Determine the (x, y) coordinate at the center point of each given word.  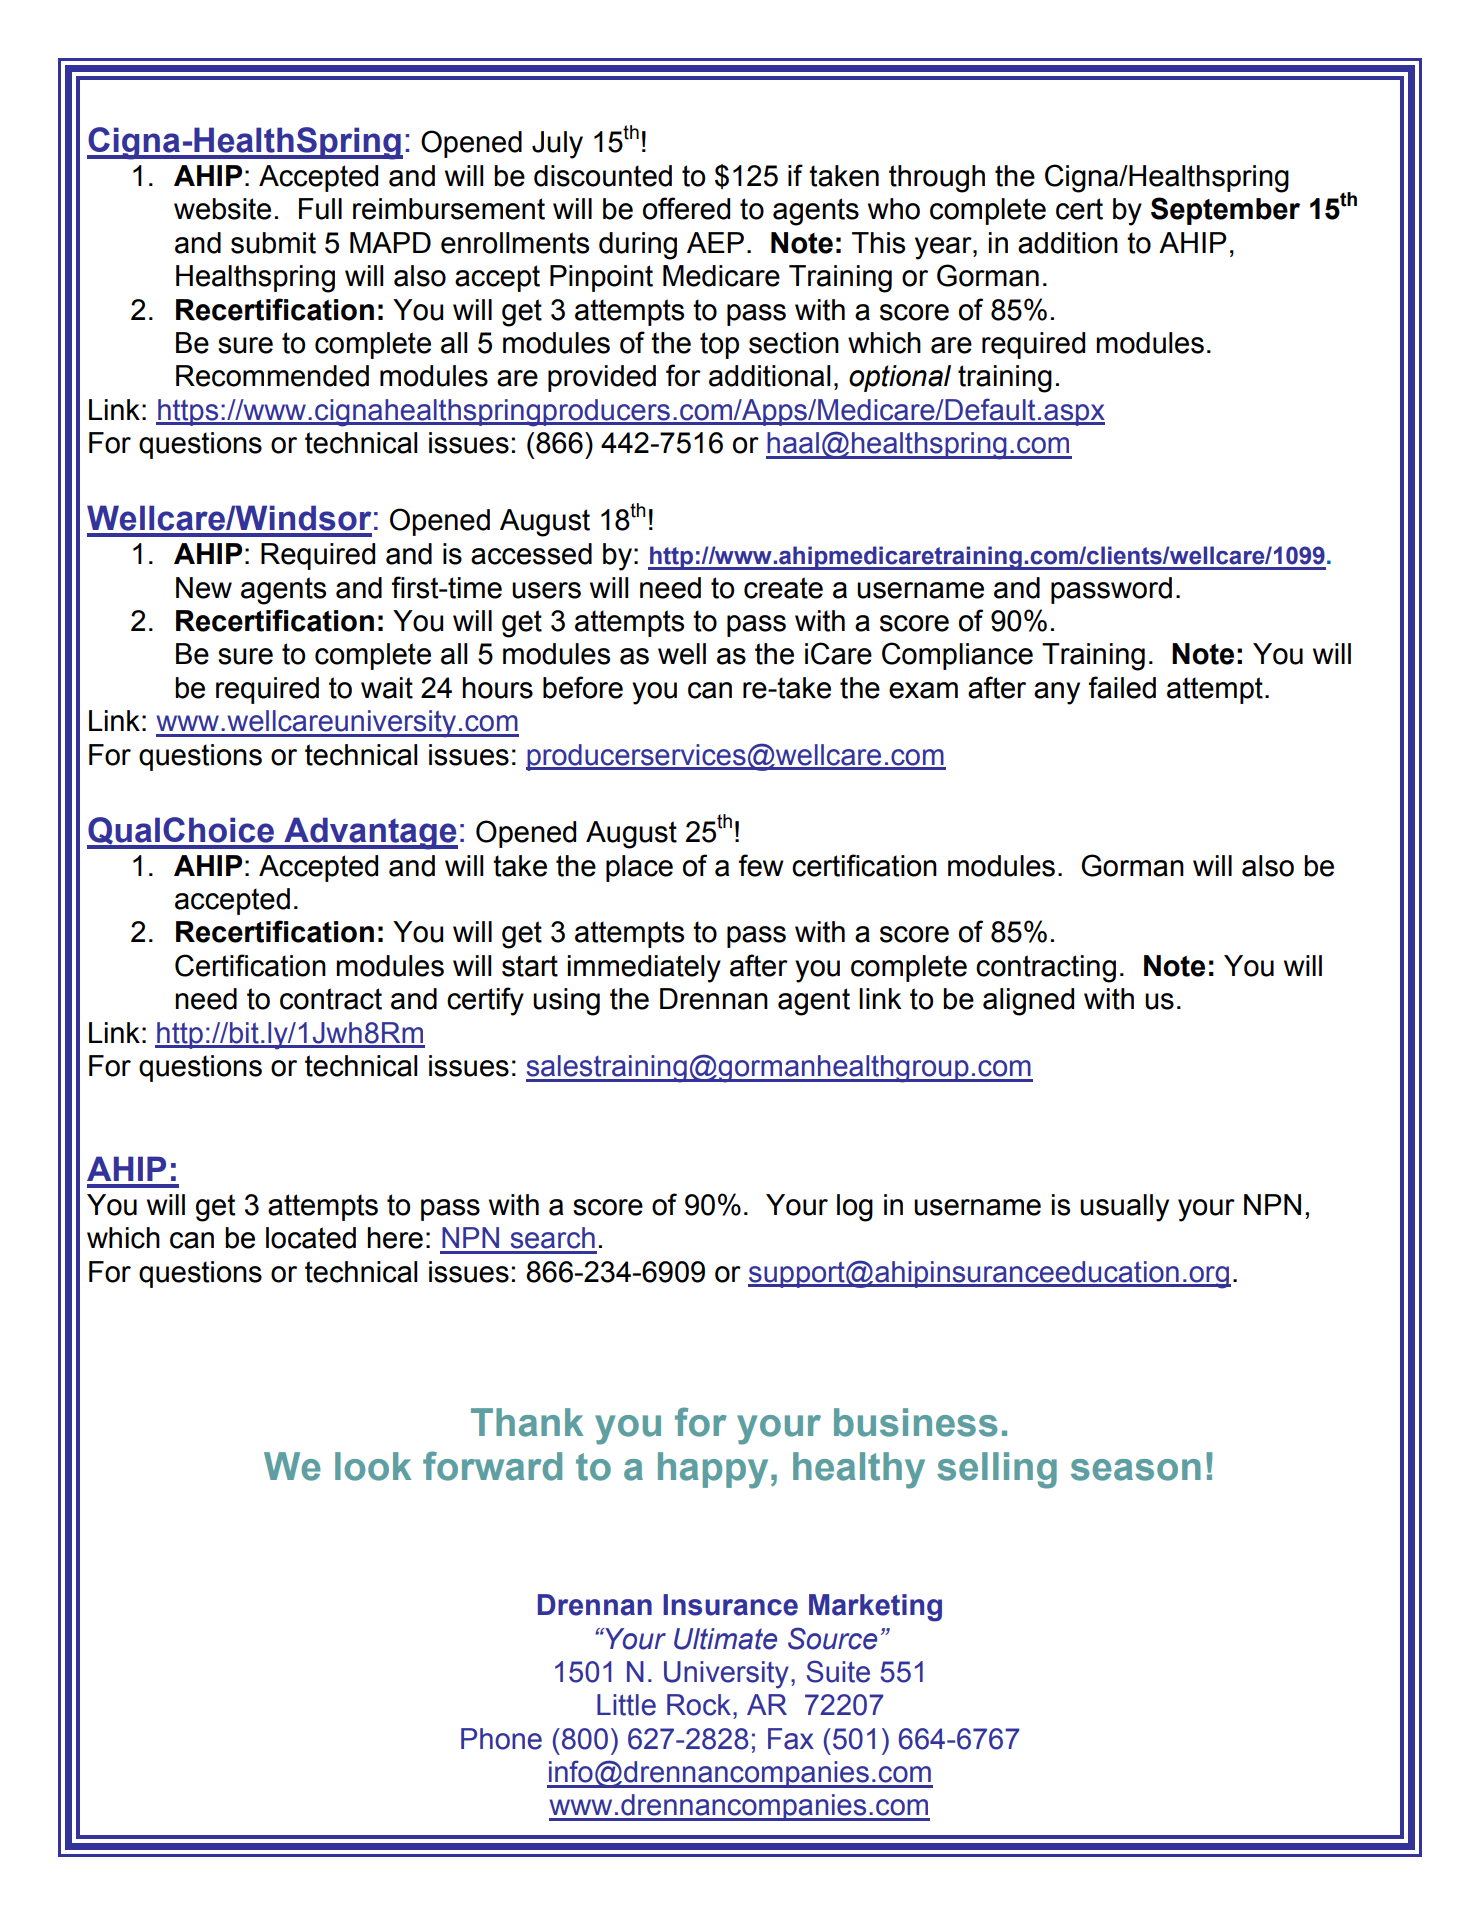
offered (686, 208)
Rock (699, 1705)
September (1225, 211)
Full (320, 209)
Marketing (875, 1608)
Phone (501, 1739)
